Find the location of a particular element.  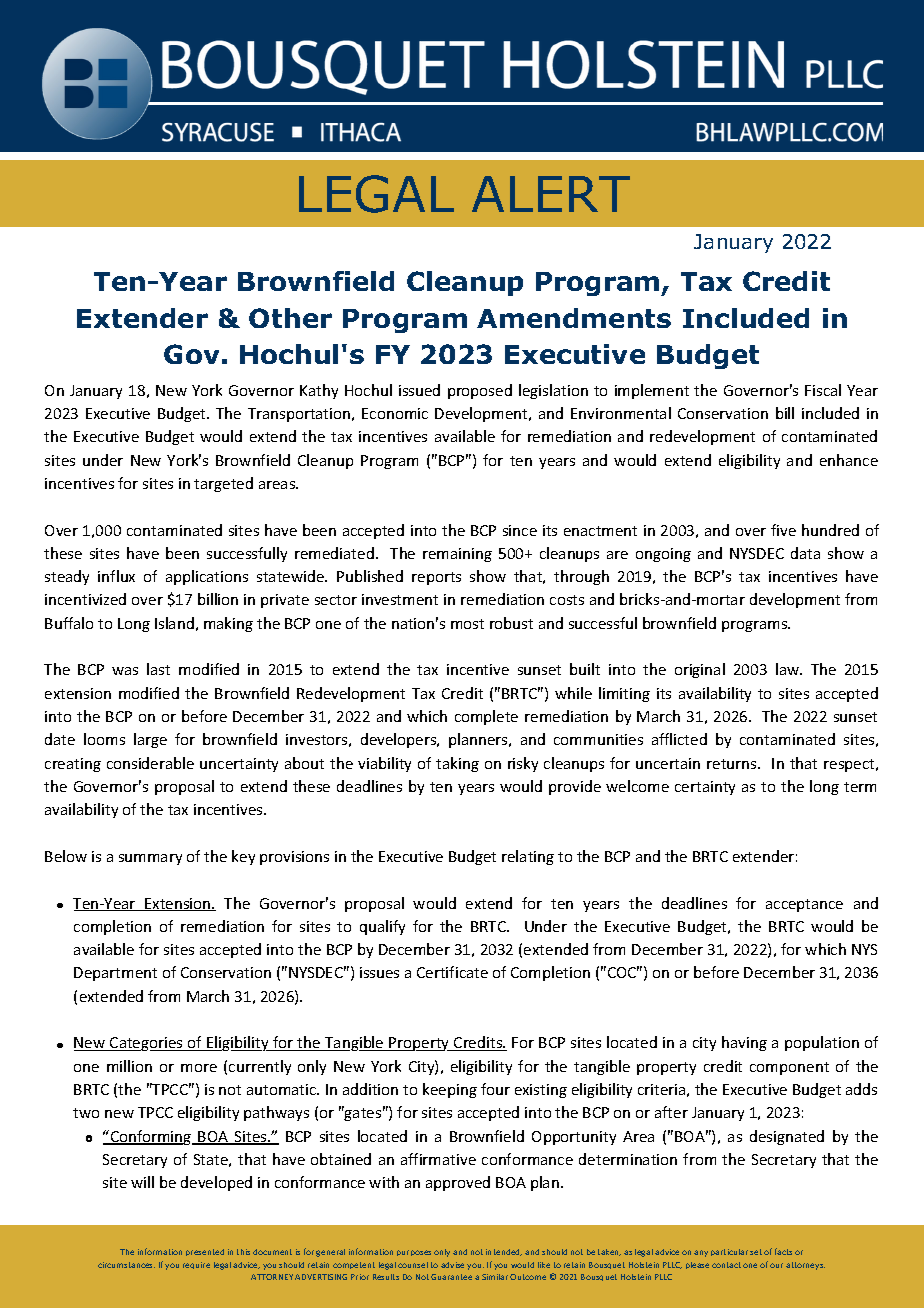

targeted is located at coordinates (223, 484).
